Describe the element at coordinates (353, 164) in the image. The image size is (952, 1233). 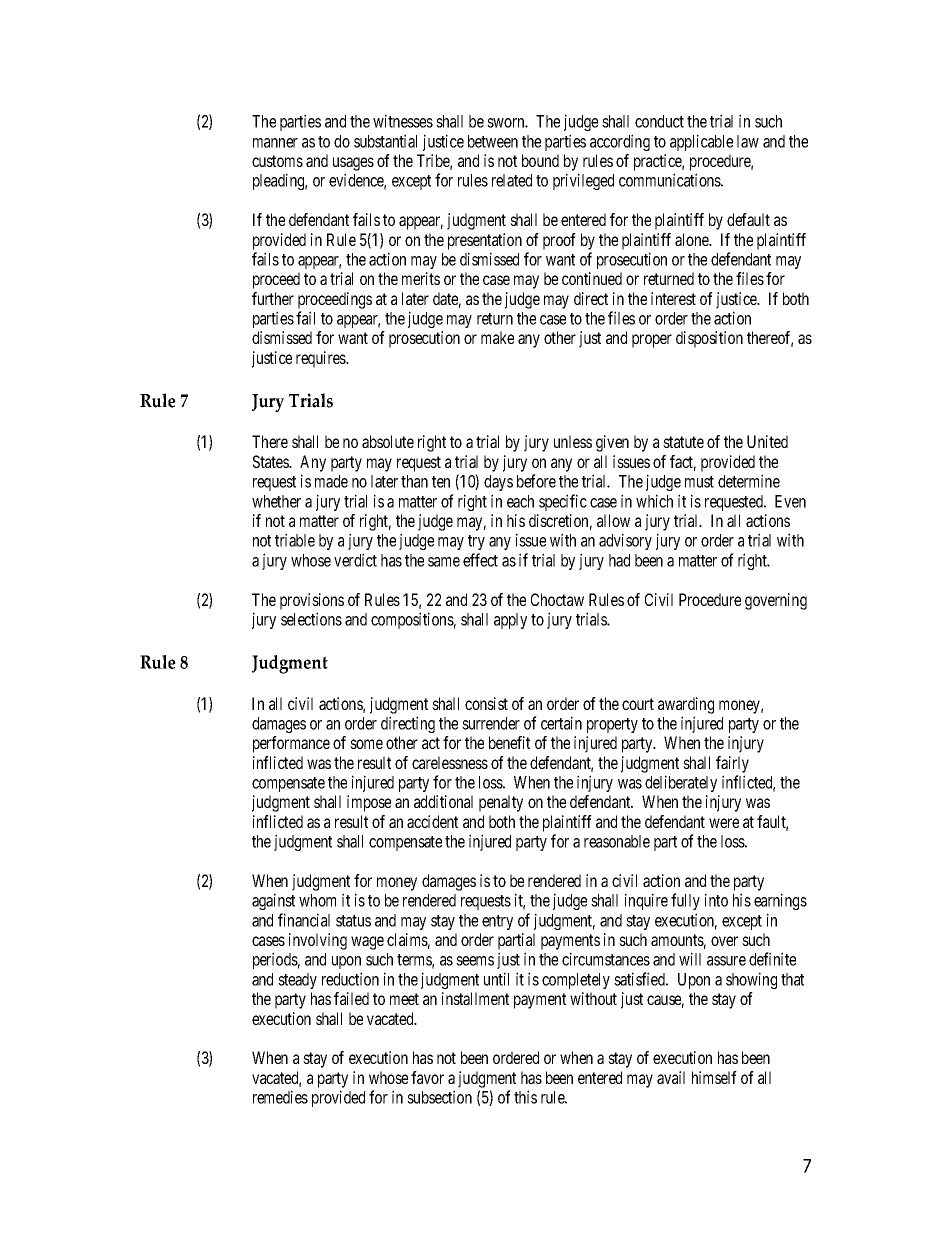
I see `usages` at that location.
